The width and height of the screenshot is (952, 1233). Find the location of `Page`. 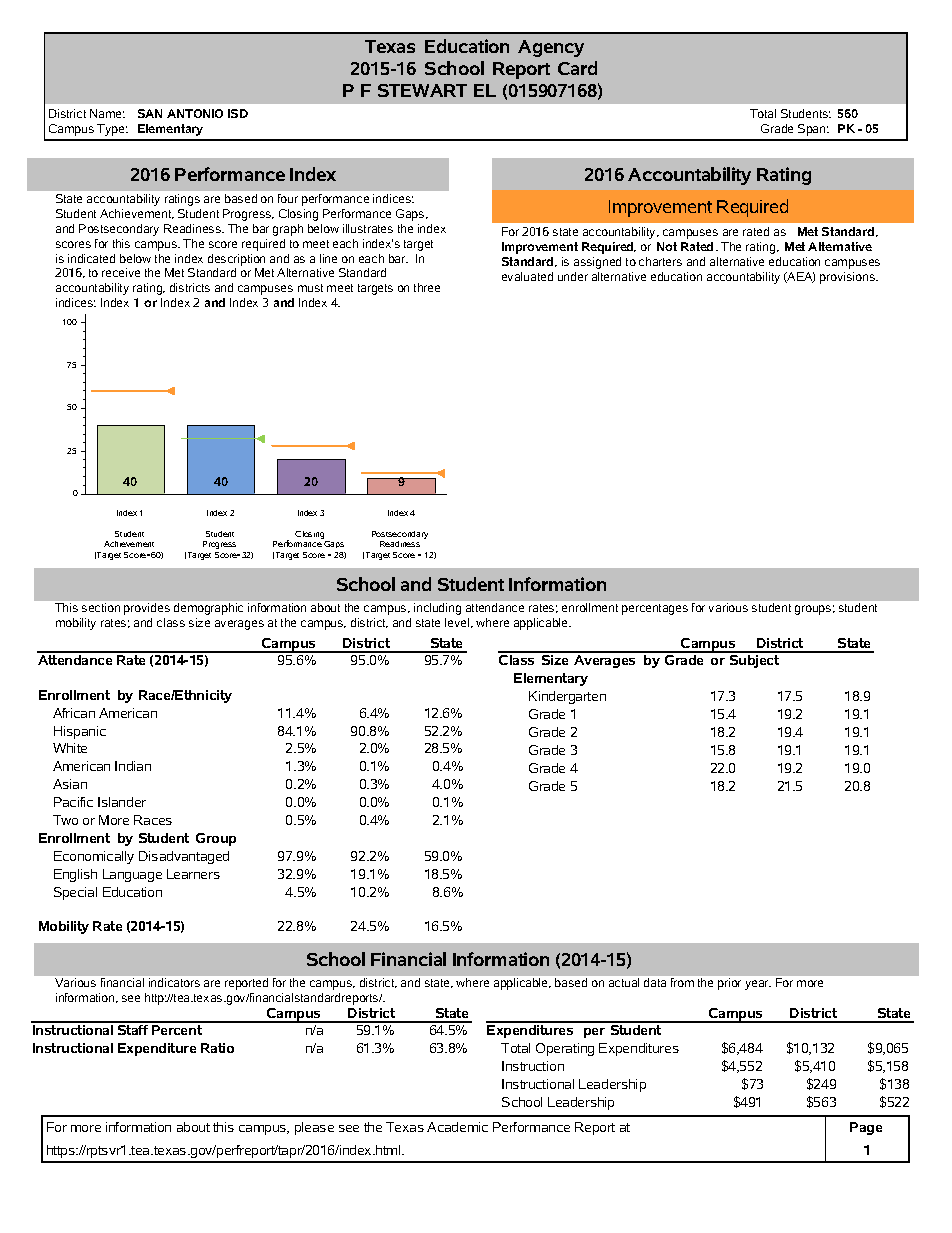

Page is located at coordinates (866, 1128).
